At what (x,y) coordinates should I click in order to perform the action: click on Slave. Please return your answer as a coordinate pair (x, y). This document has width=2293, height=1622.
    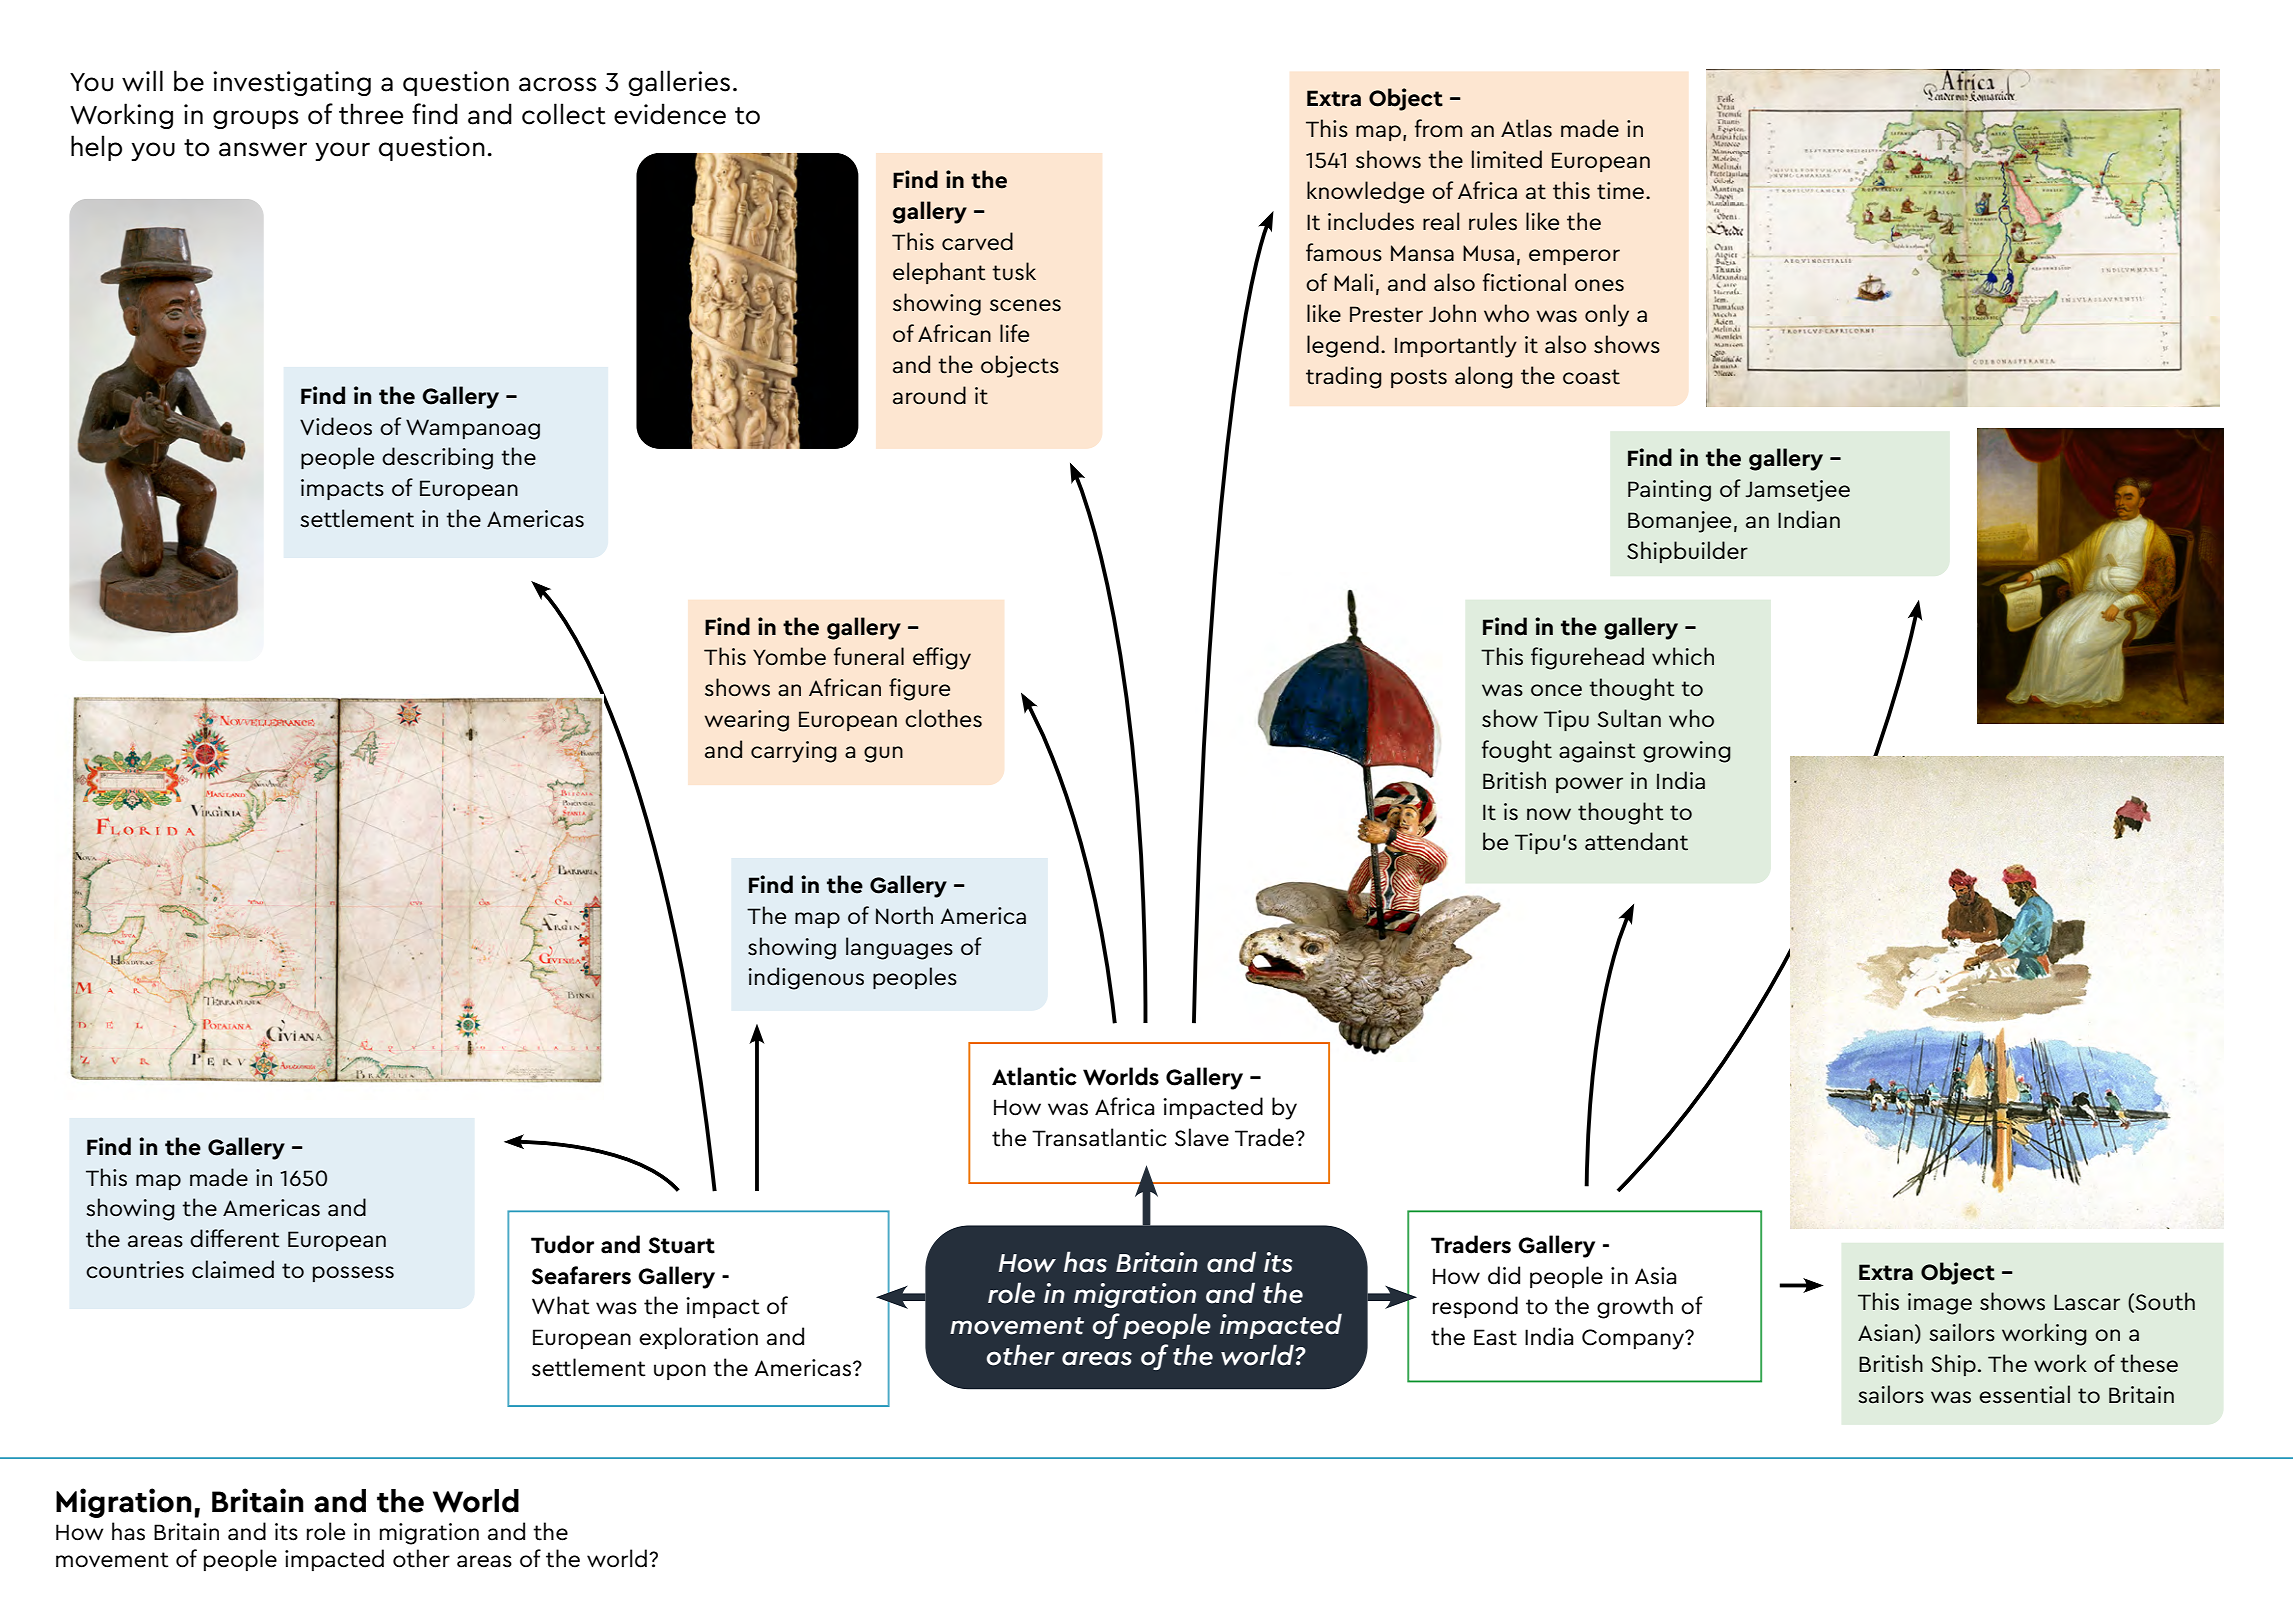
    Looking at the image, I should click on (1202, 1137).
